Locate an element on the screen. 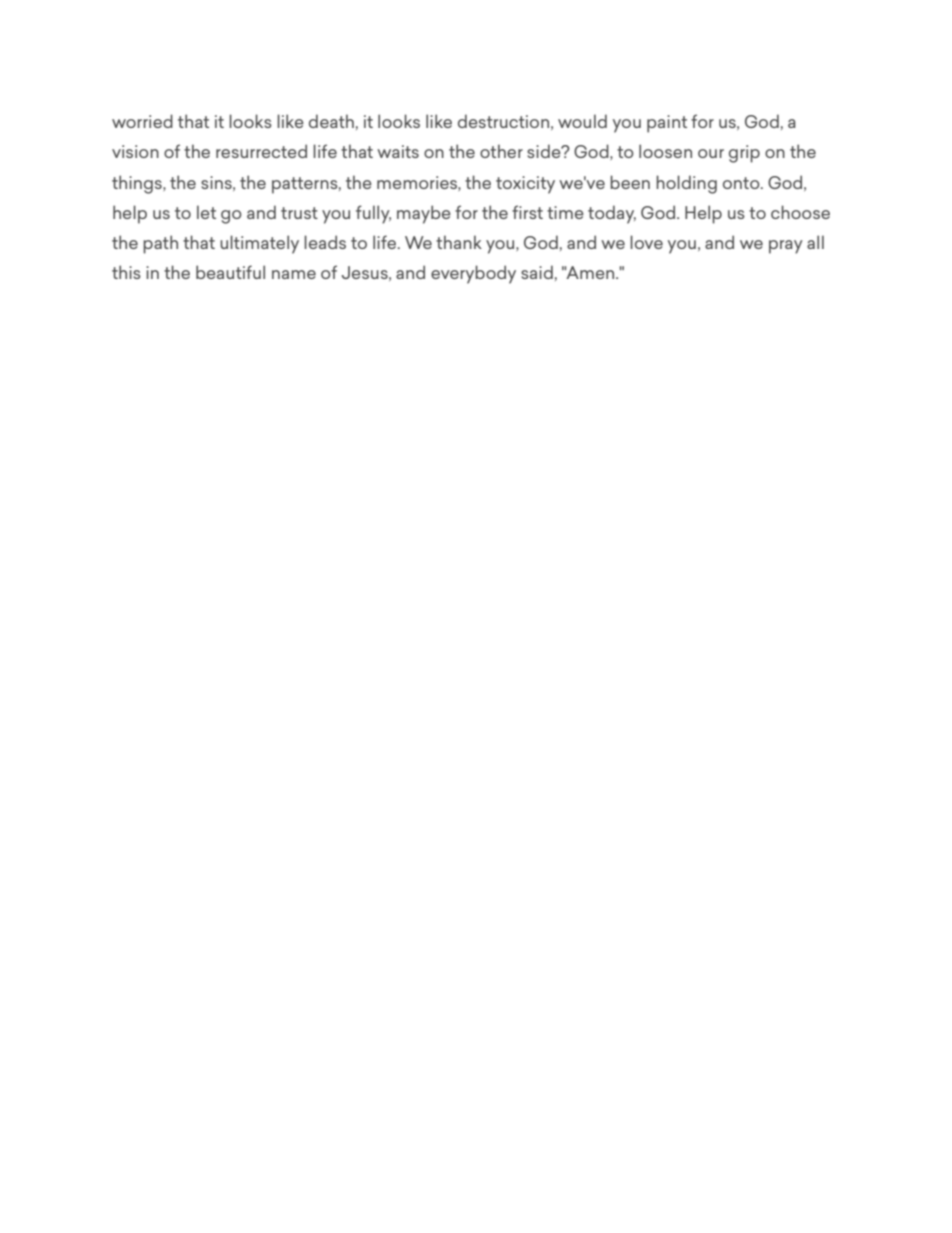 The image size is (952, 1233). pray is located at coordinates (786, 247).
